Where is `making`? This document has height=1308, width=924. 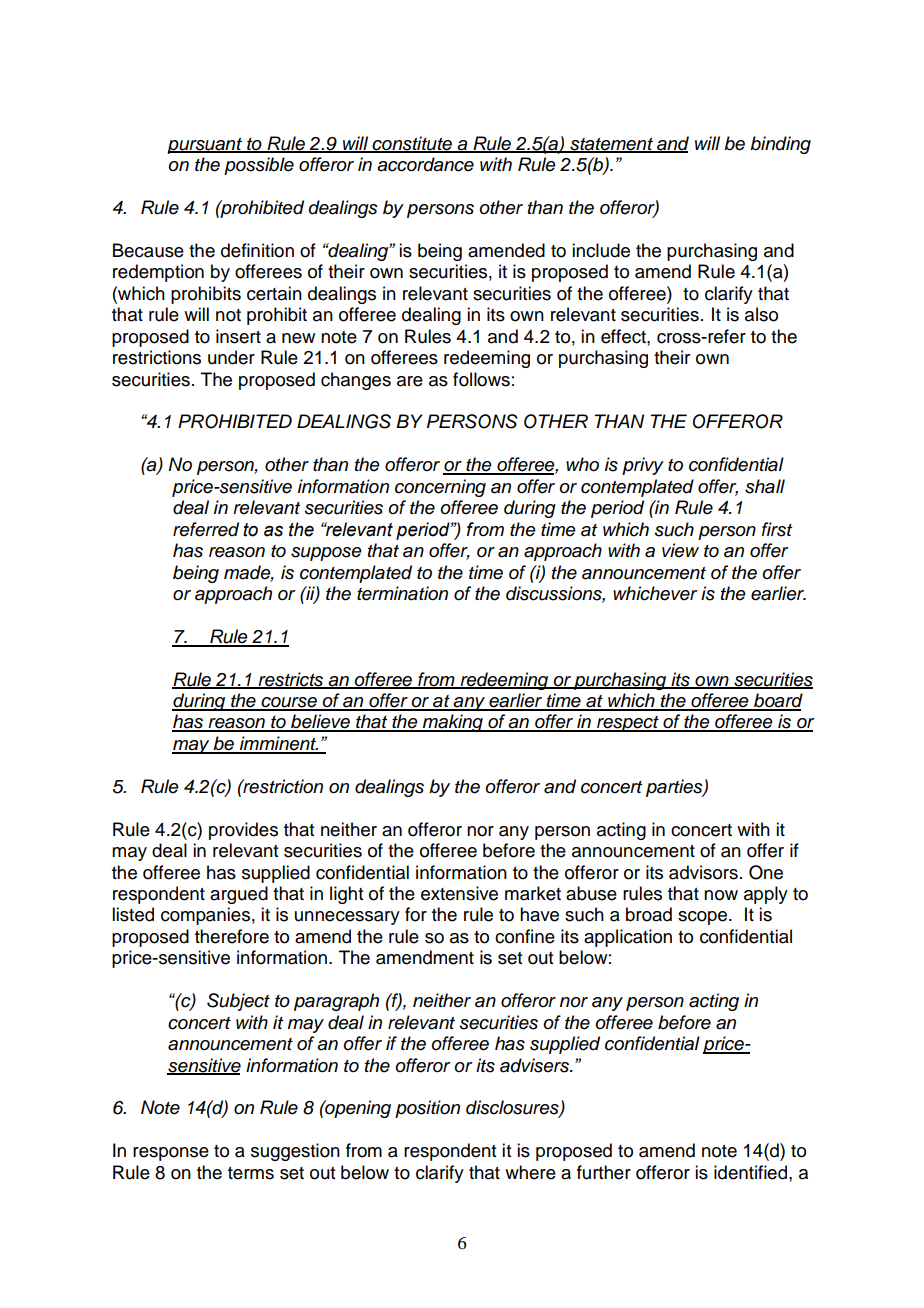 making is located at coordinates (453, 723).
